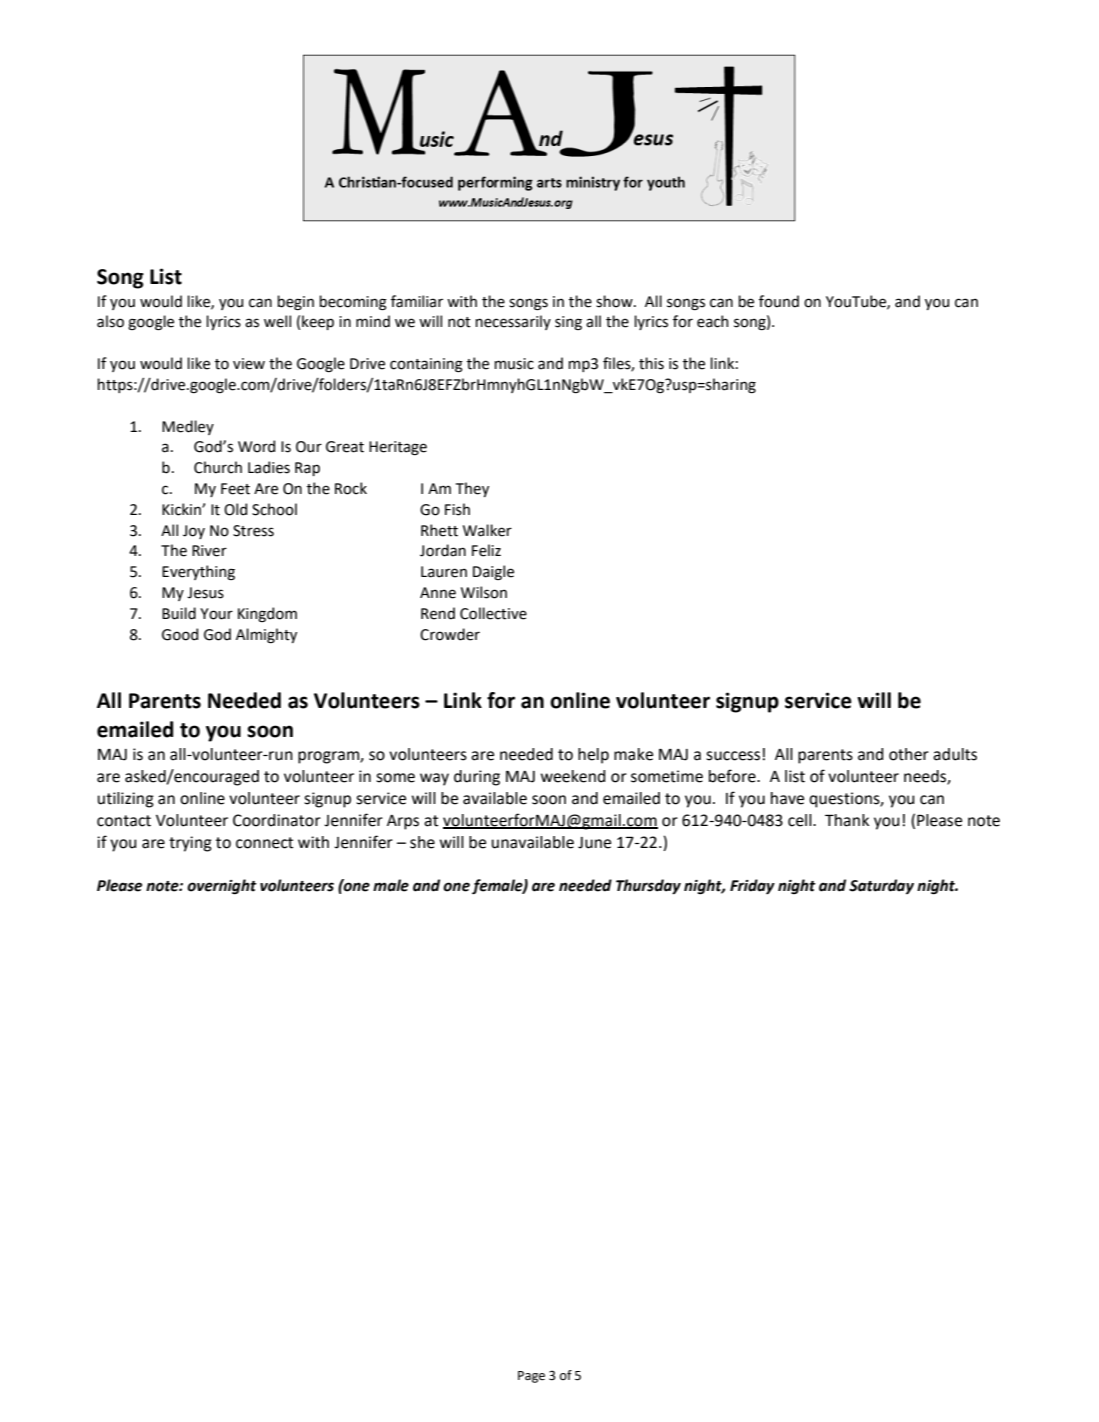 The width and height of the document is (1099, 1422). Describe the element at coordinates (779, 301) in the document. I see `found` at that location.
